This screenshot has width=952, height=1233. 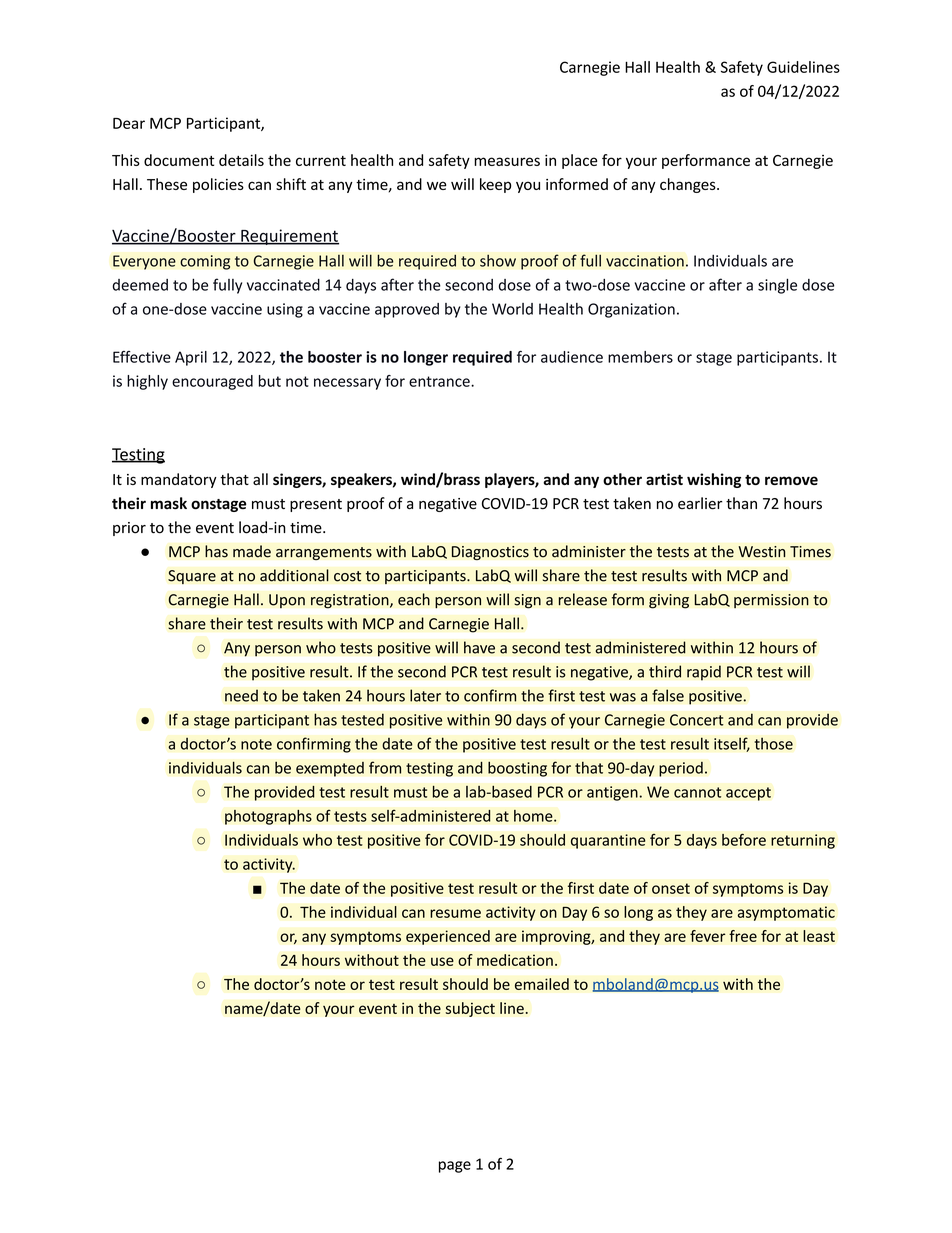 I want to click on have, so click(x=479, y=647).
